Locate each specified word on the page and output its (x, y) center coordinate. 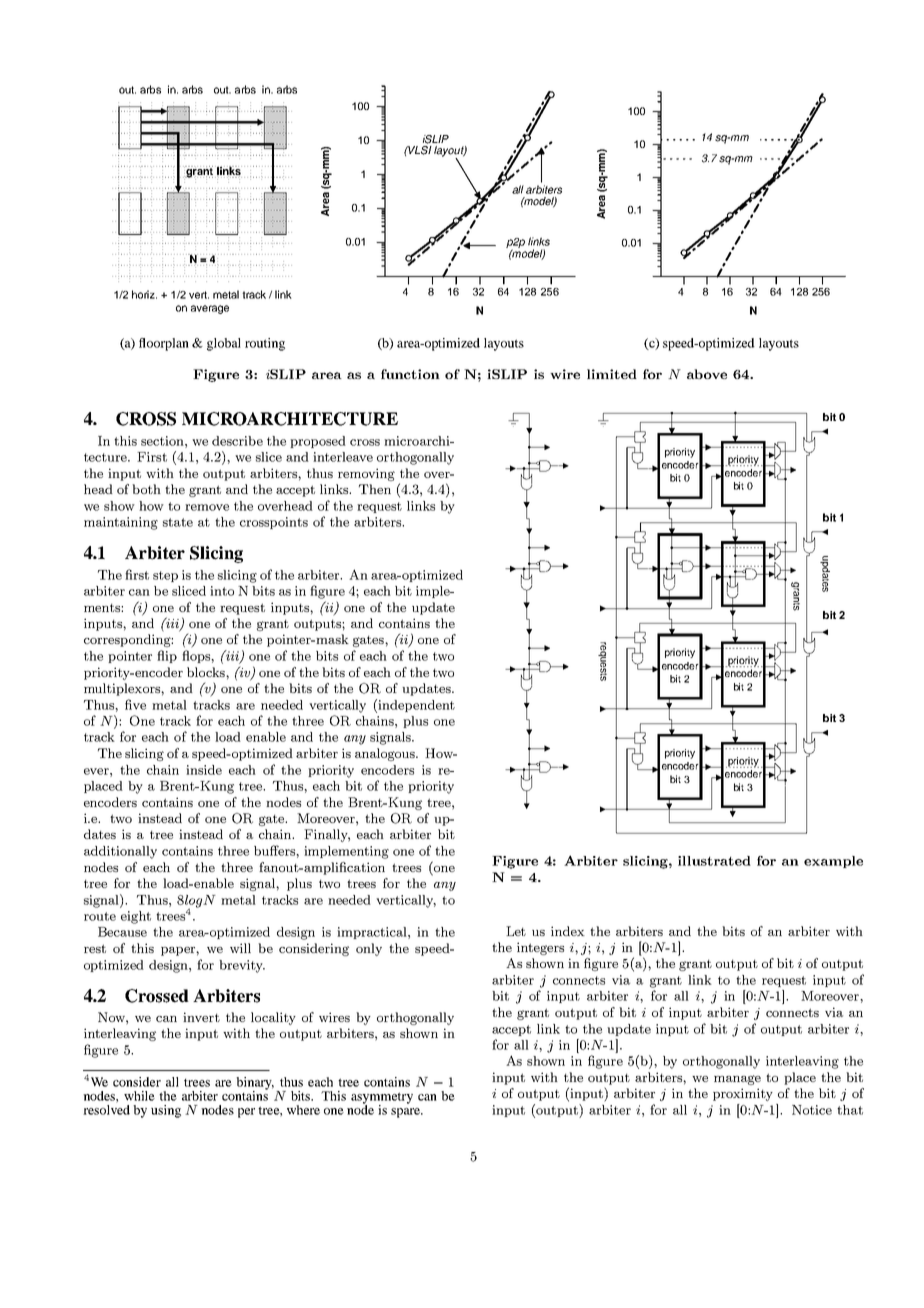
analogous (386, 754)
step (165, 576)
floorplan (164, 344)
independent (416, 706)
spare (406, 1113)
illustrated (714, 861)
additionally (120, 852)
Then (375, 489)
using (166, 1111)
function (410, 374)
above (707, 374)
